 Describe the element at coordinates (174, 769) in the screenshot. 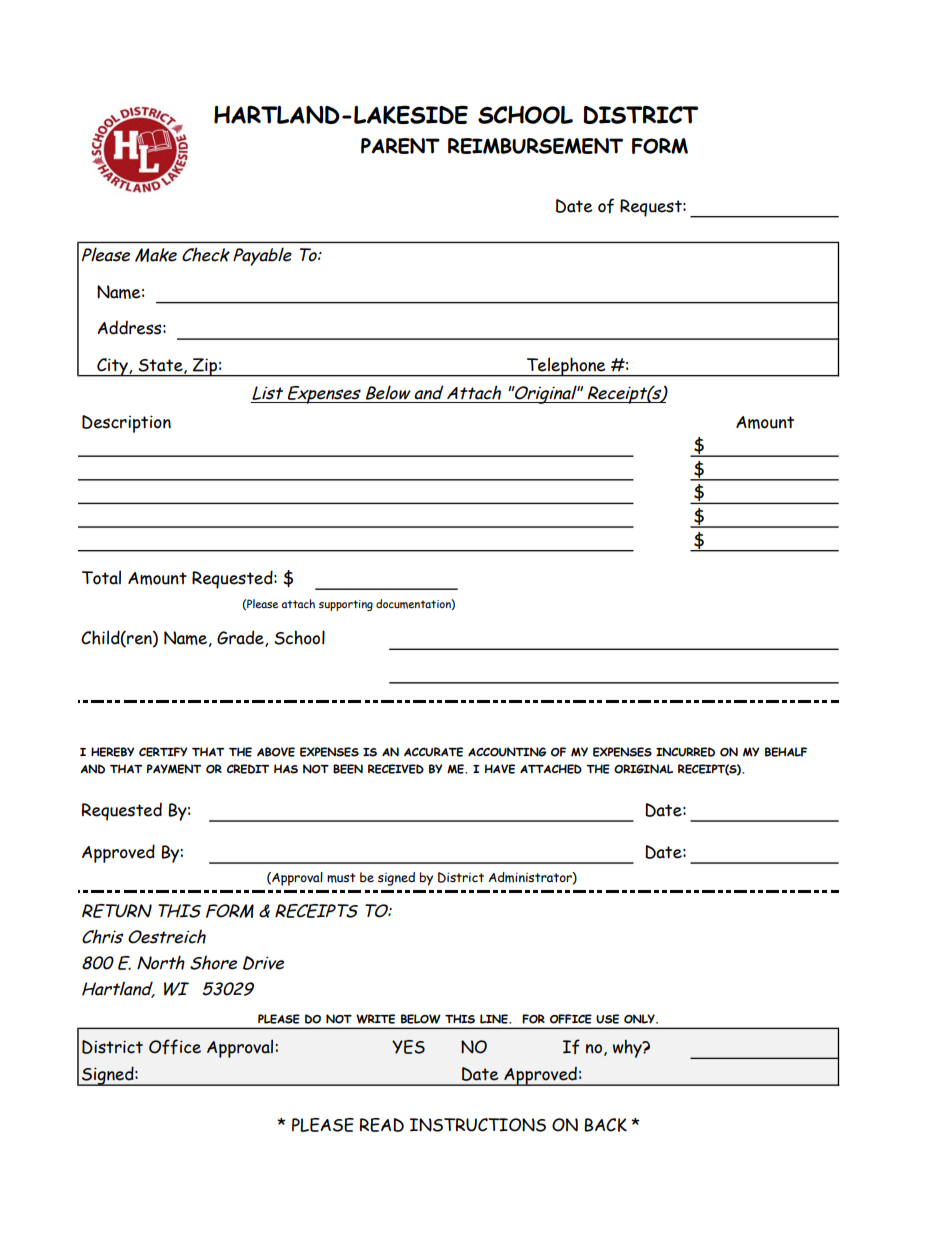

I see `PAYMENT` at that location.
